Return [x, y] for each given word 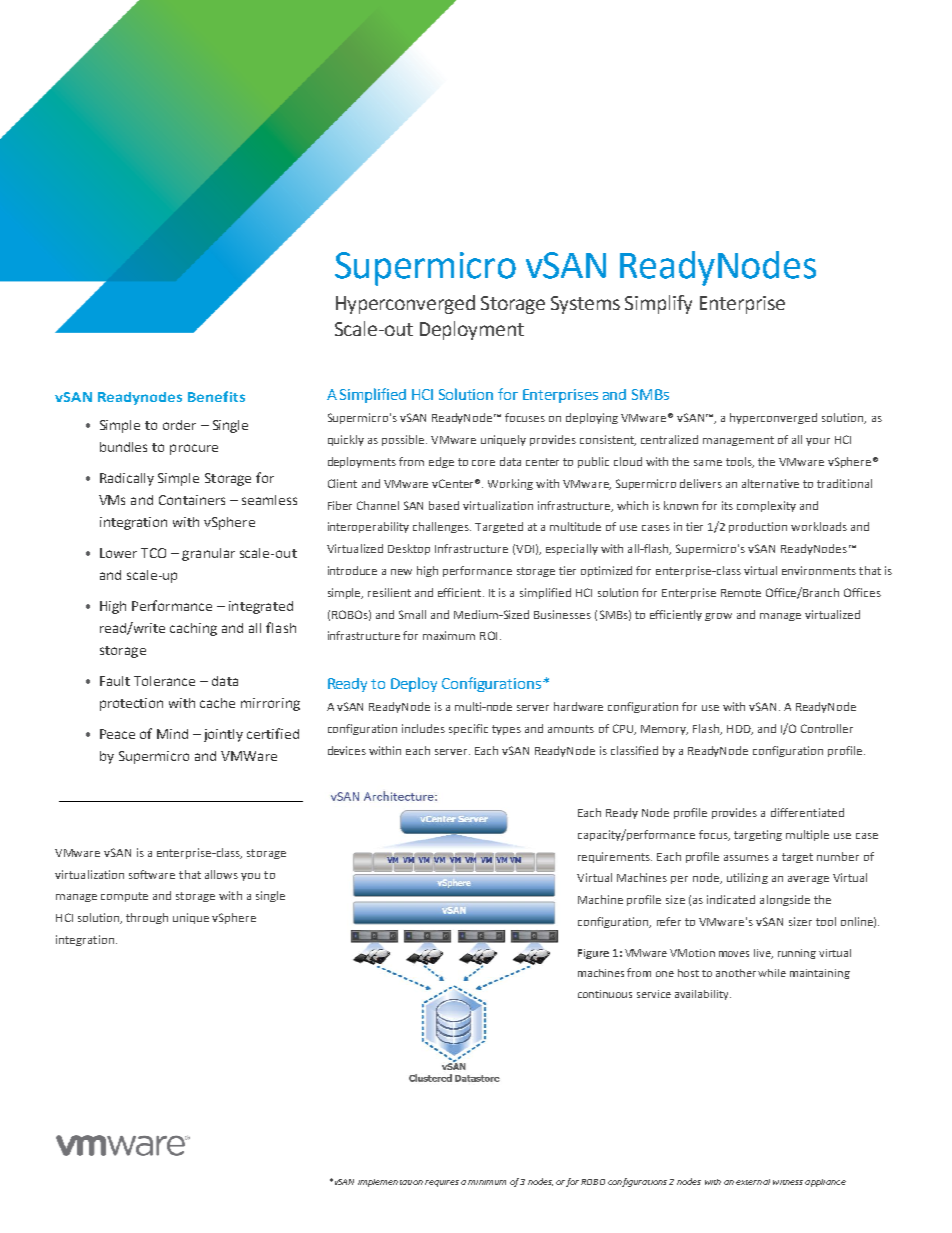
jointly [223, 735]
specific [468, 729]
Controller [827, 728]
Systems [585, 305]
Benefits [216, 396]
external [753, 1182]
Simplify [658, 304]
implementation [390, 1183]
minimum [487, 1182]
